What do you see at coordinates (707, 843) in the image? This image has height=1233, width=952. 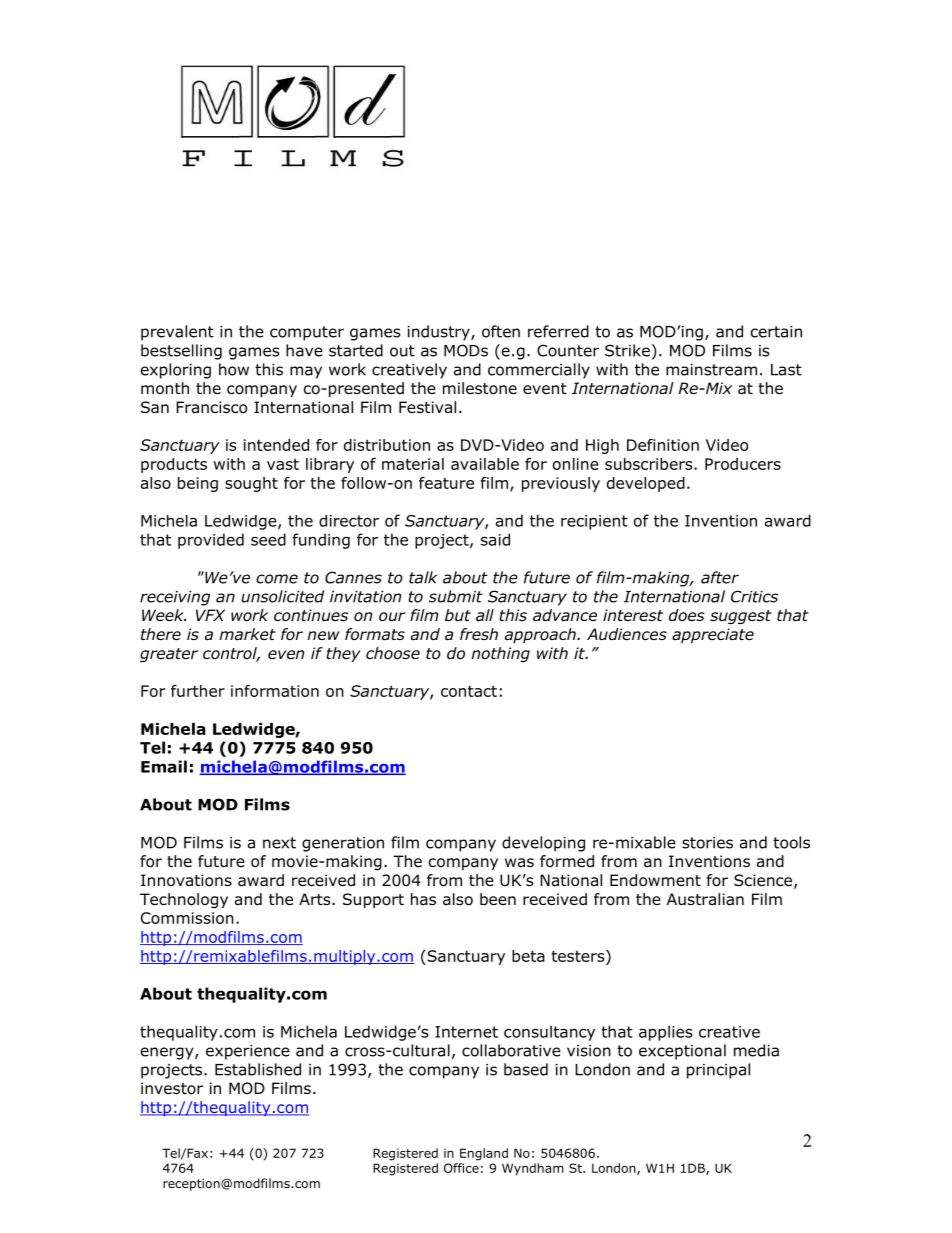 I see `stories` at bounding box center [707, 843].
